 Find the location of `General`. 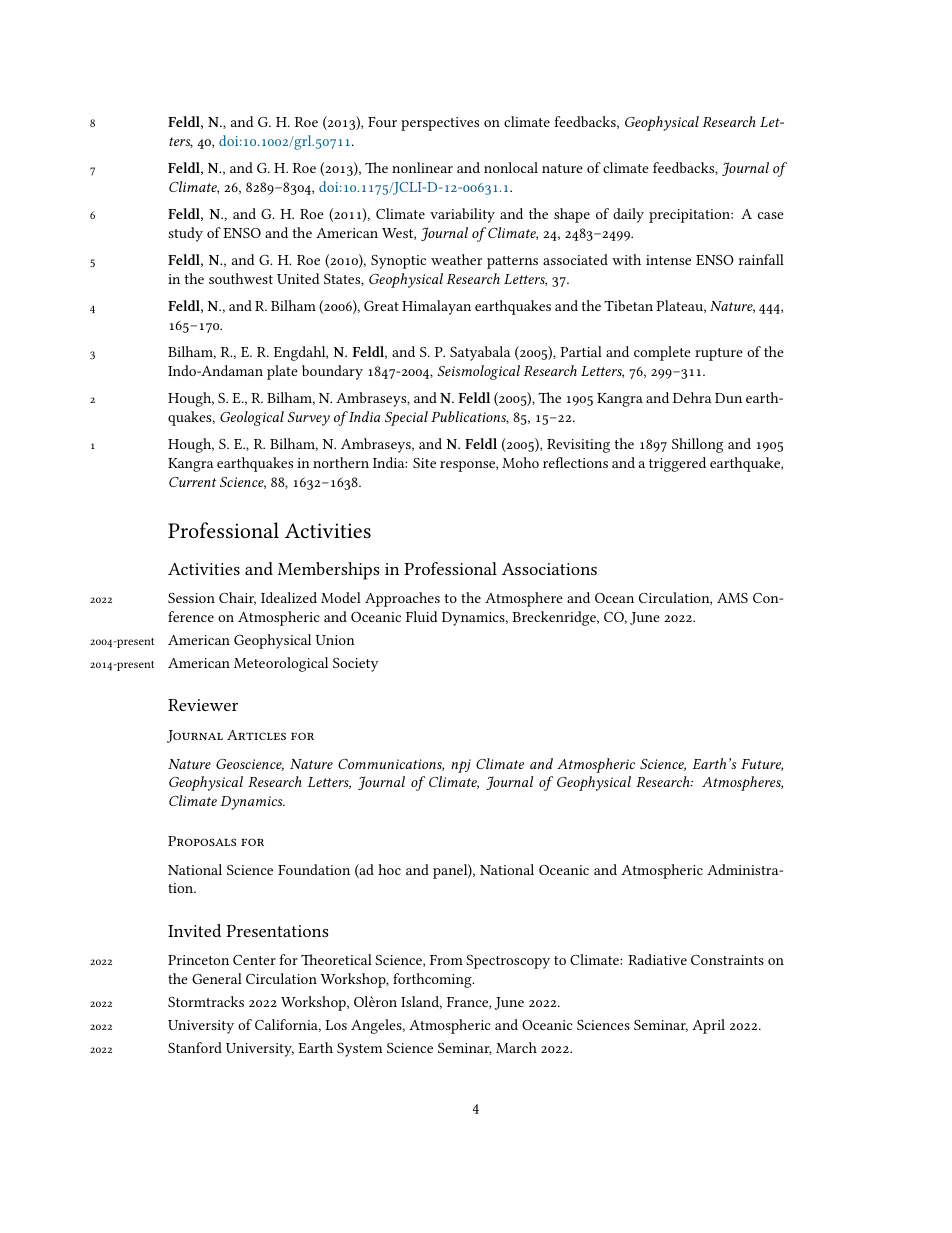

General is located at coordinates (217, 978).
